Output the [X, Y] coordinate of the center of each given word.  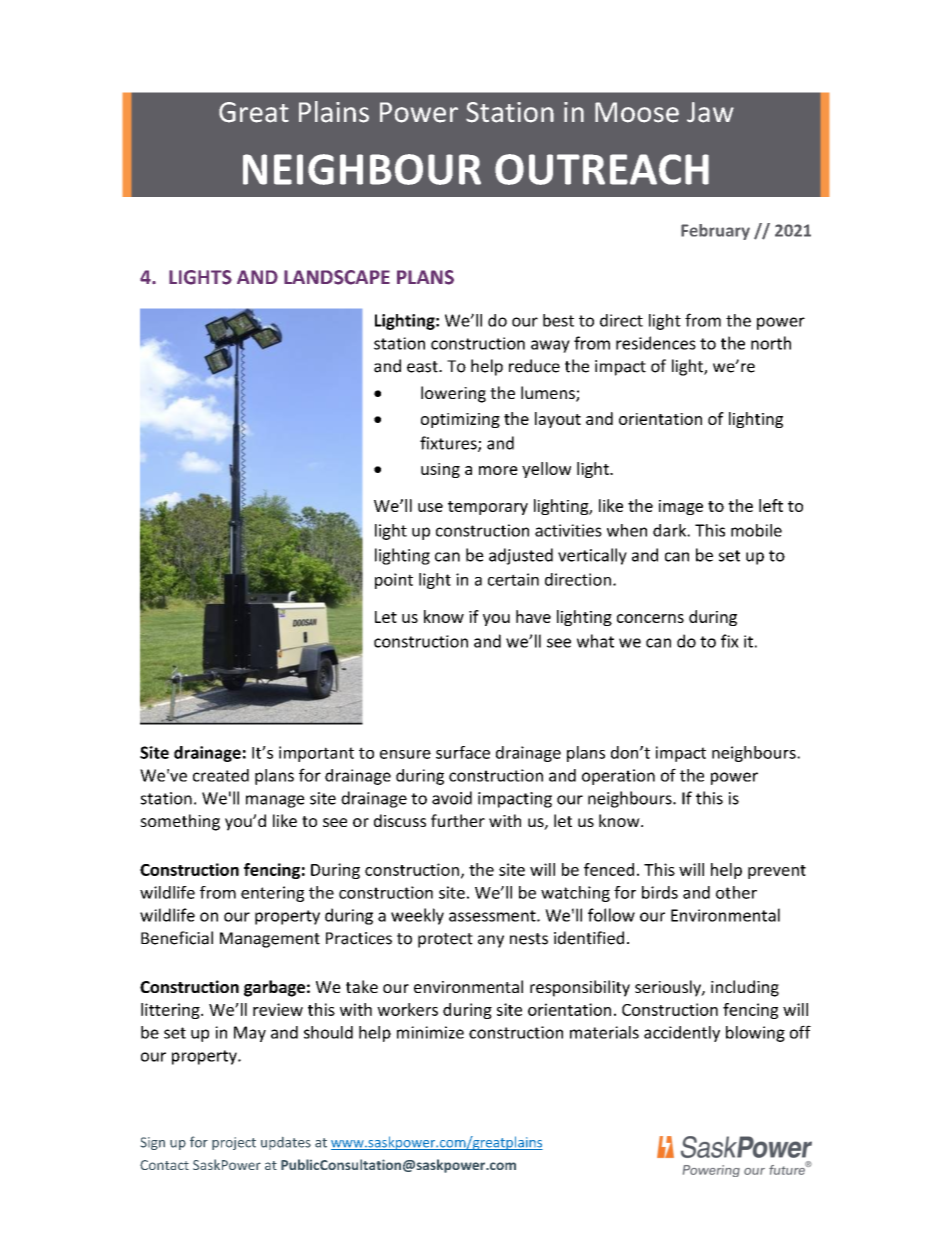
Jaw [710, 112]
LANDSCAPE [337, 277]
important [316, 754]
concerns [650, 618]
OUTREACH [602, 169]
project [234, 1143]
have [533, 616]
